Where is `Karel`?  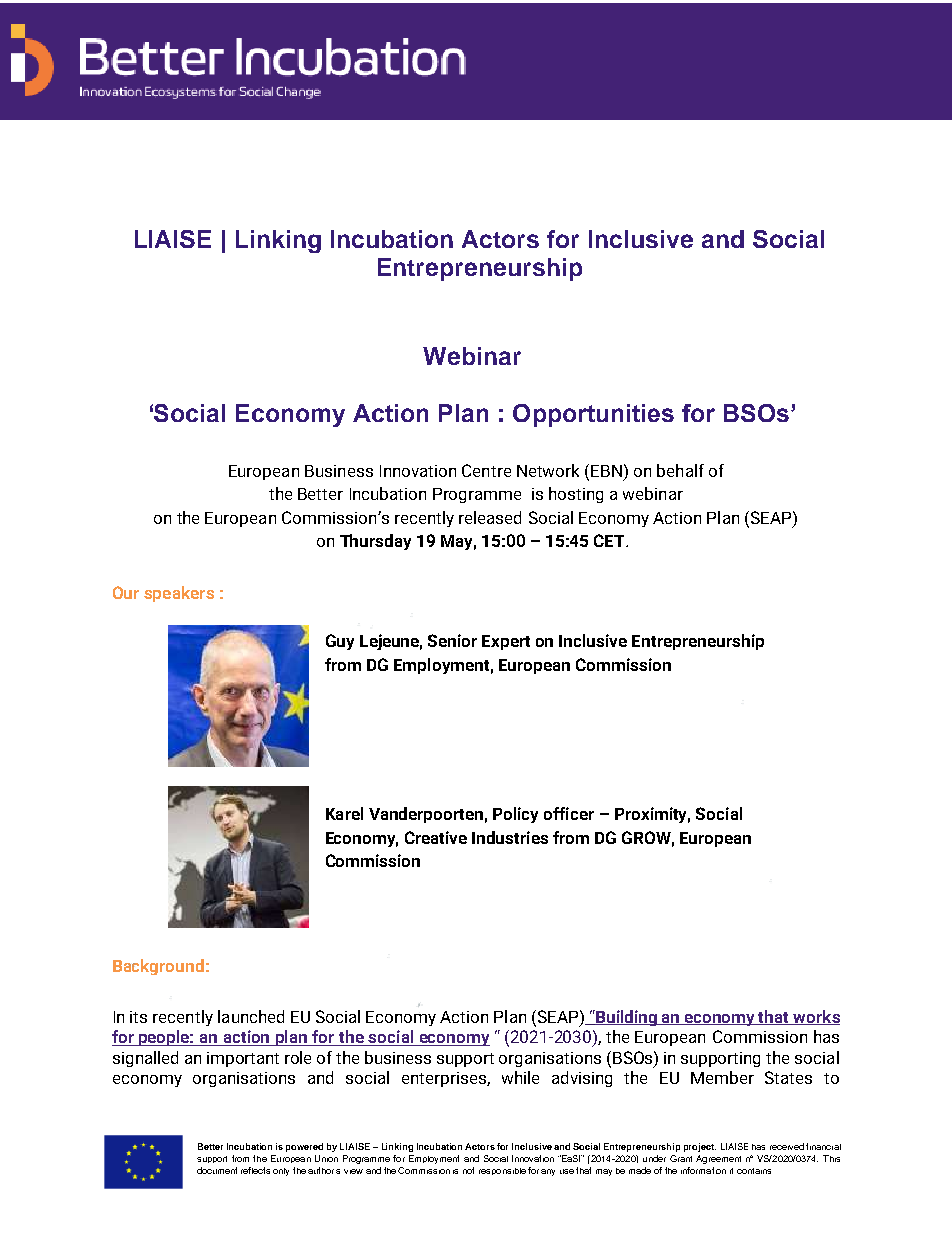 Karel is located at coordinates (344, 813).
